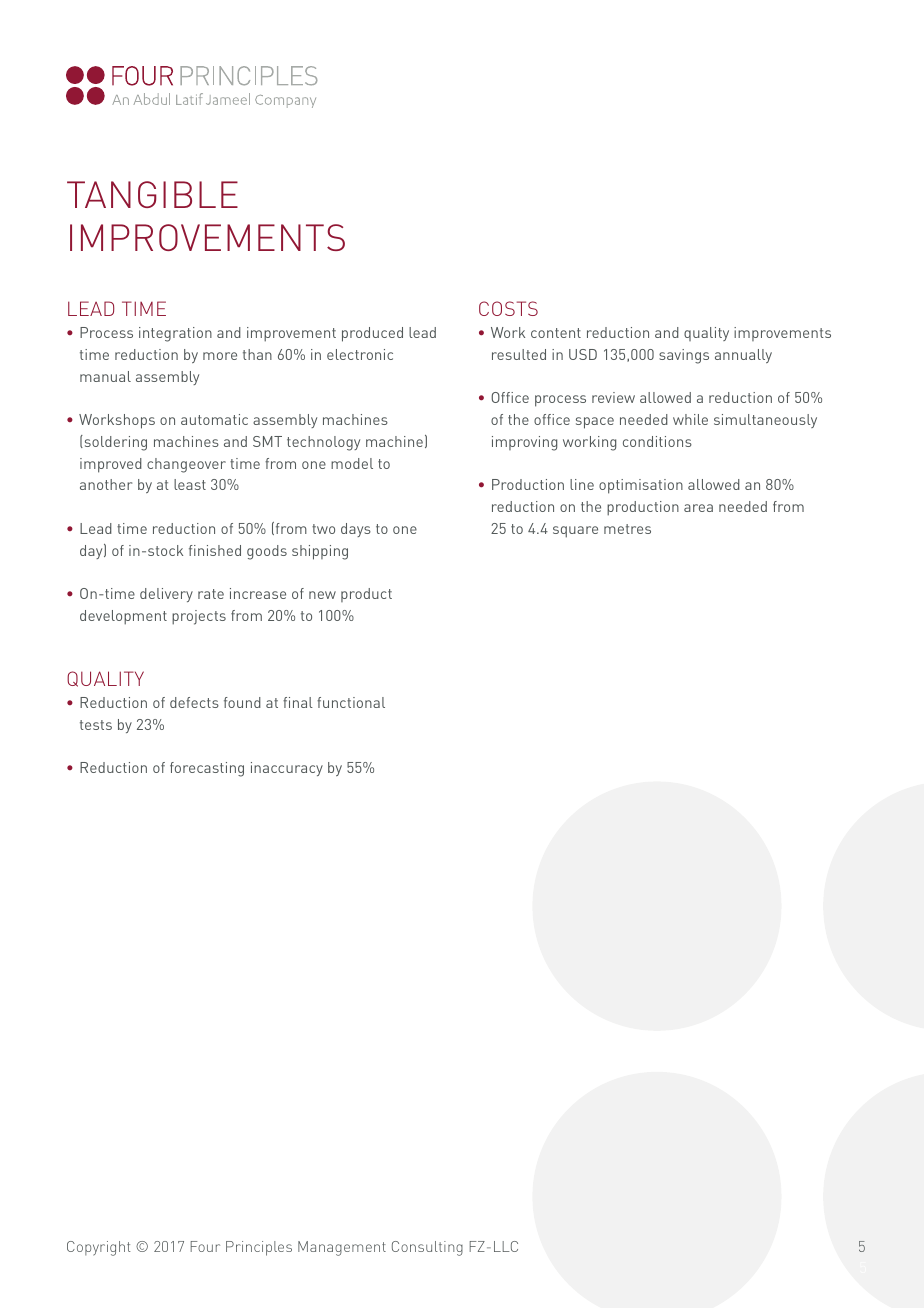 Image resolution: width=924 pixels, height=1308 pixels. Describe the element at coordinates (205, 1246) in the page. I see `Four` at that location.
